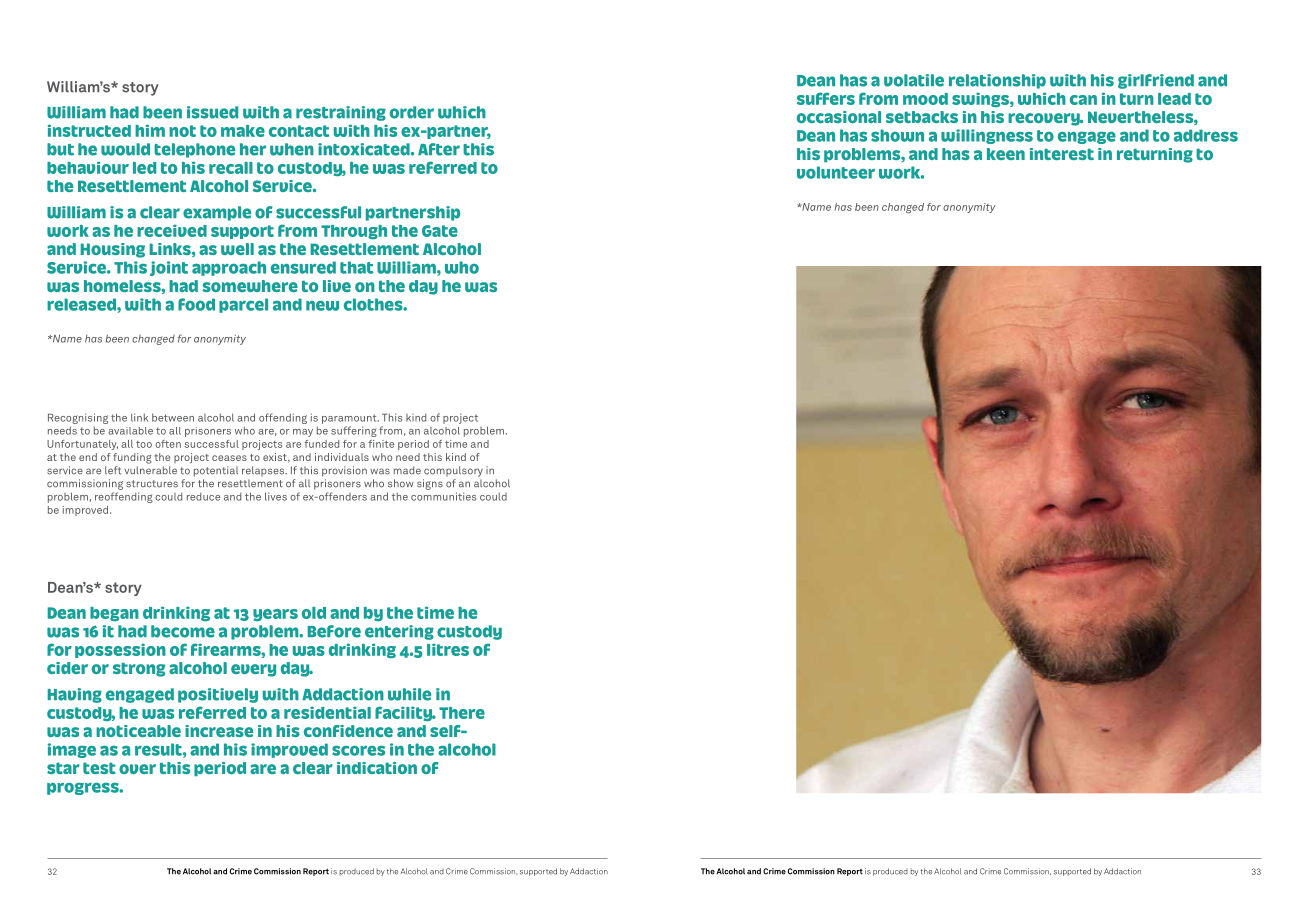 This image has height=924, width=1308. What do you see at coordinates (219, 731) in the image?
I see `increase` at bounding box center [219, 731].
